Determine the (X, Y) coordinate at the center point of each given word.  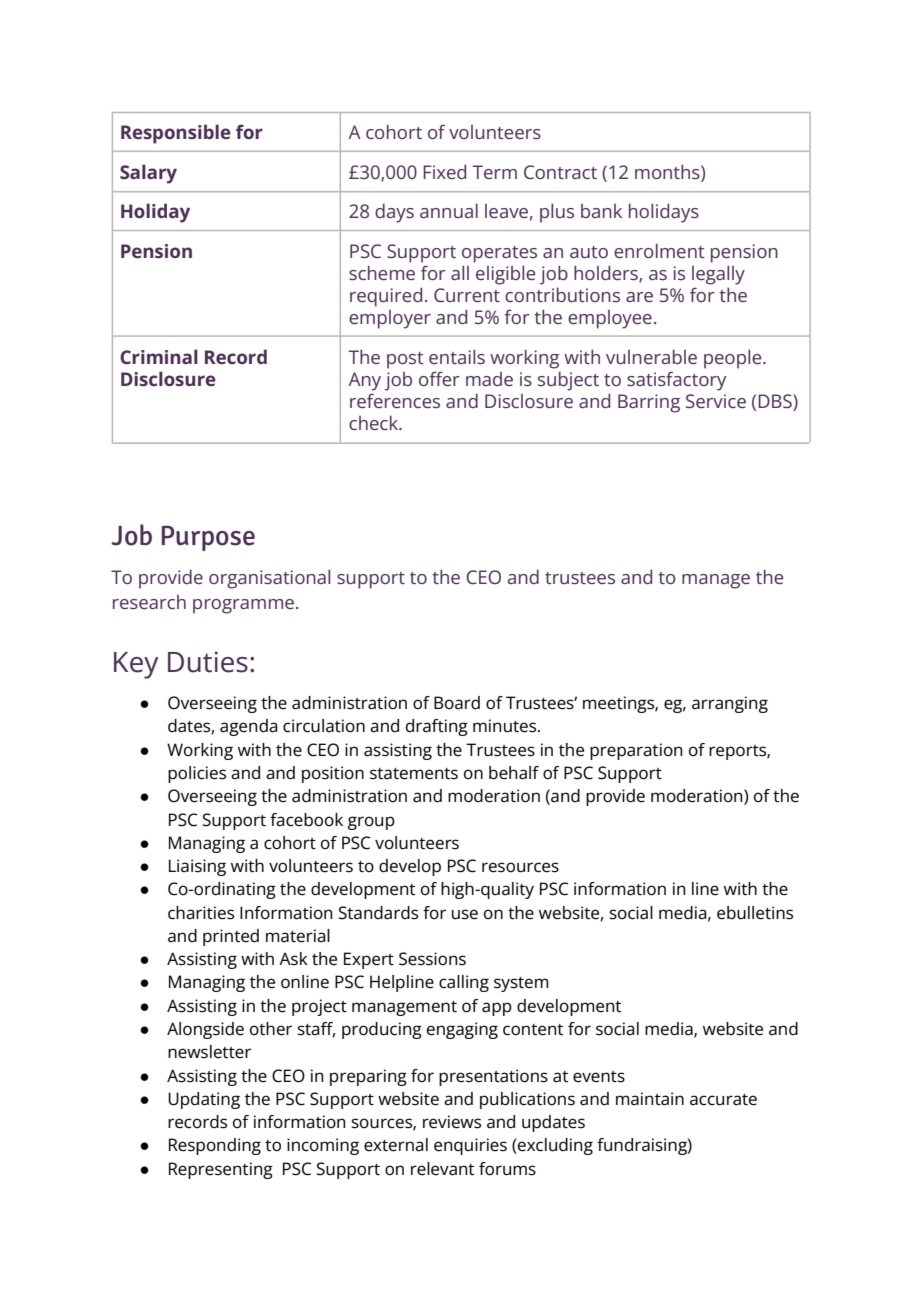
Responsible (176, 134)
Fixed (444, 171)
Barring (649, 403)
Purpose (208, 538)
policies (197, 774)
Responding (215, 1146)
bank (601, 211)
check (375, 422)
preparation (636, 751)
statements (414, 774)
